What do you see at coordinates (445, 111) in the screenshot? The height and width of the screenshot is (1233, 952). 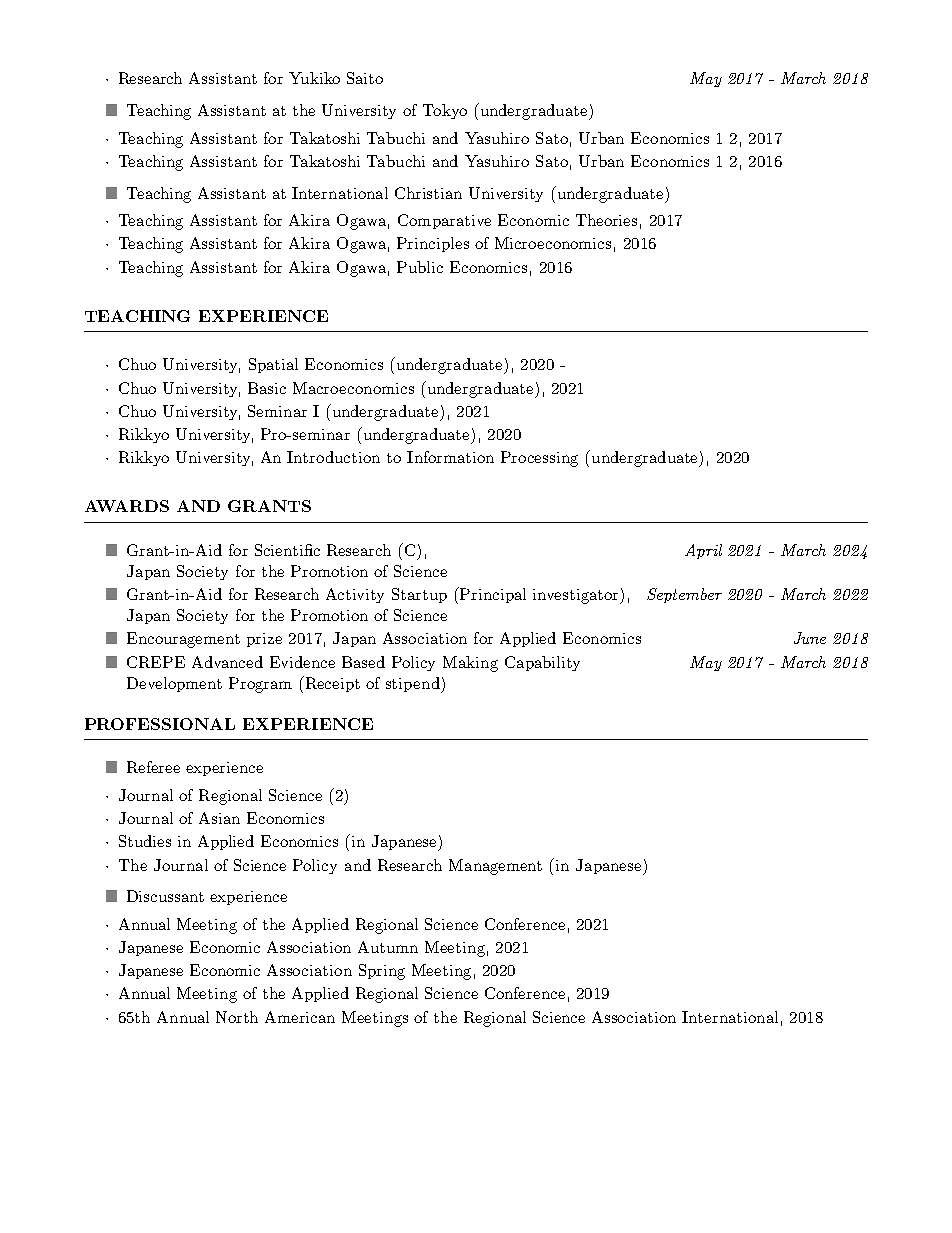 I see `Tokyo` at bounding box center [445, 111].
